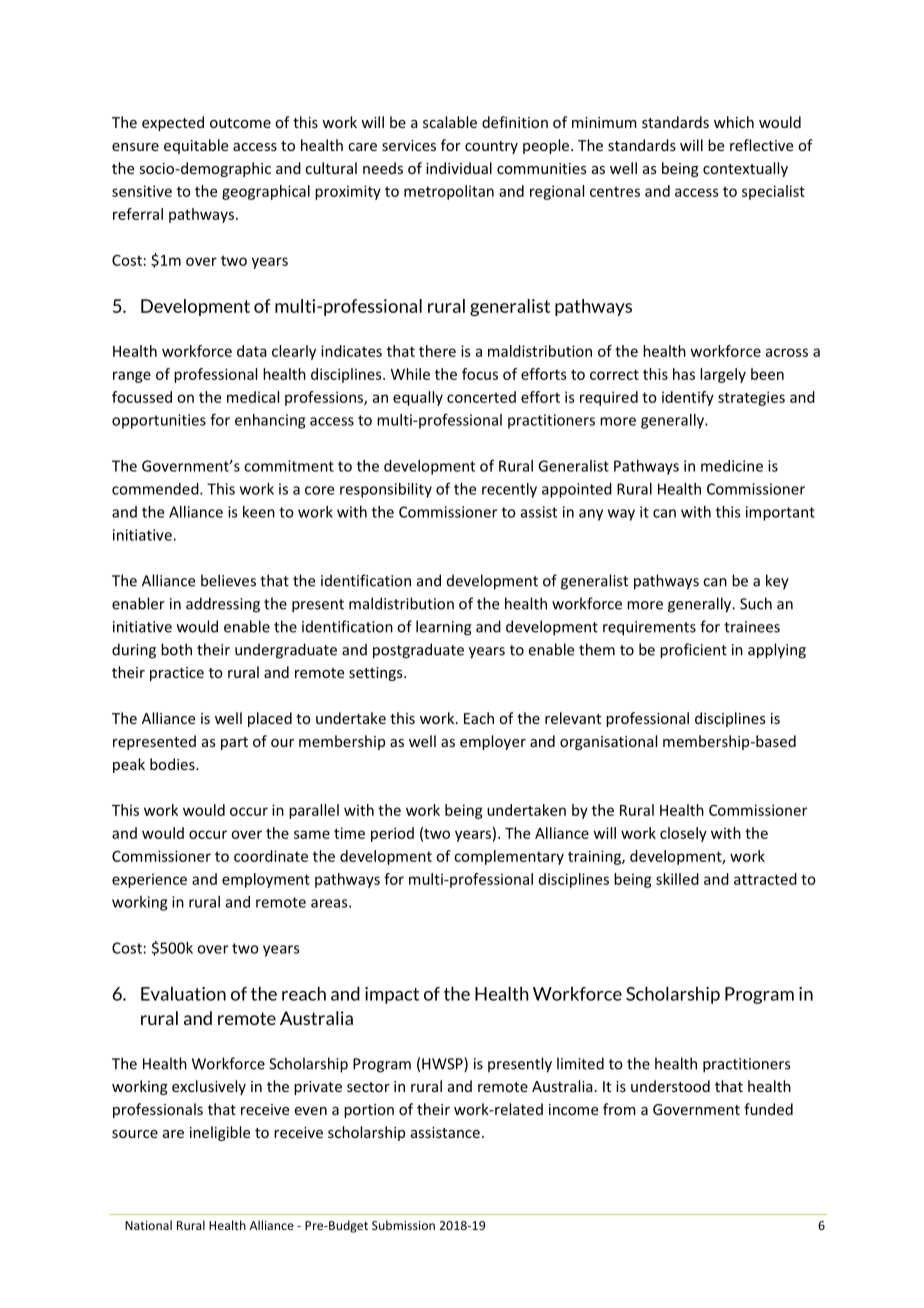 This image has height=1308, width=924. What do you see at coordinates (745, 169) in the image?
I see `contextually` at bounding box center [745, 169].
